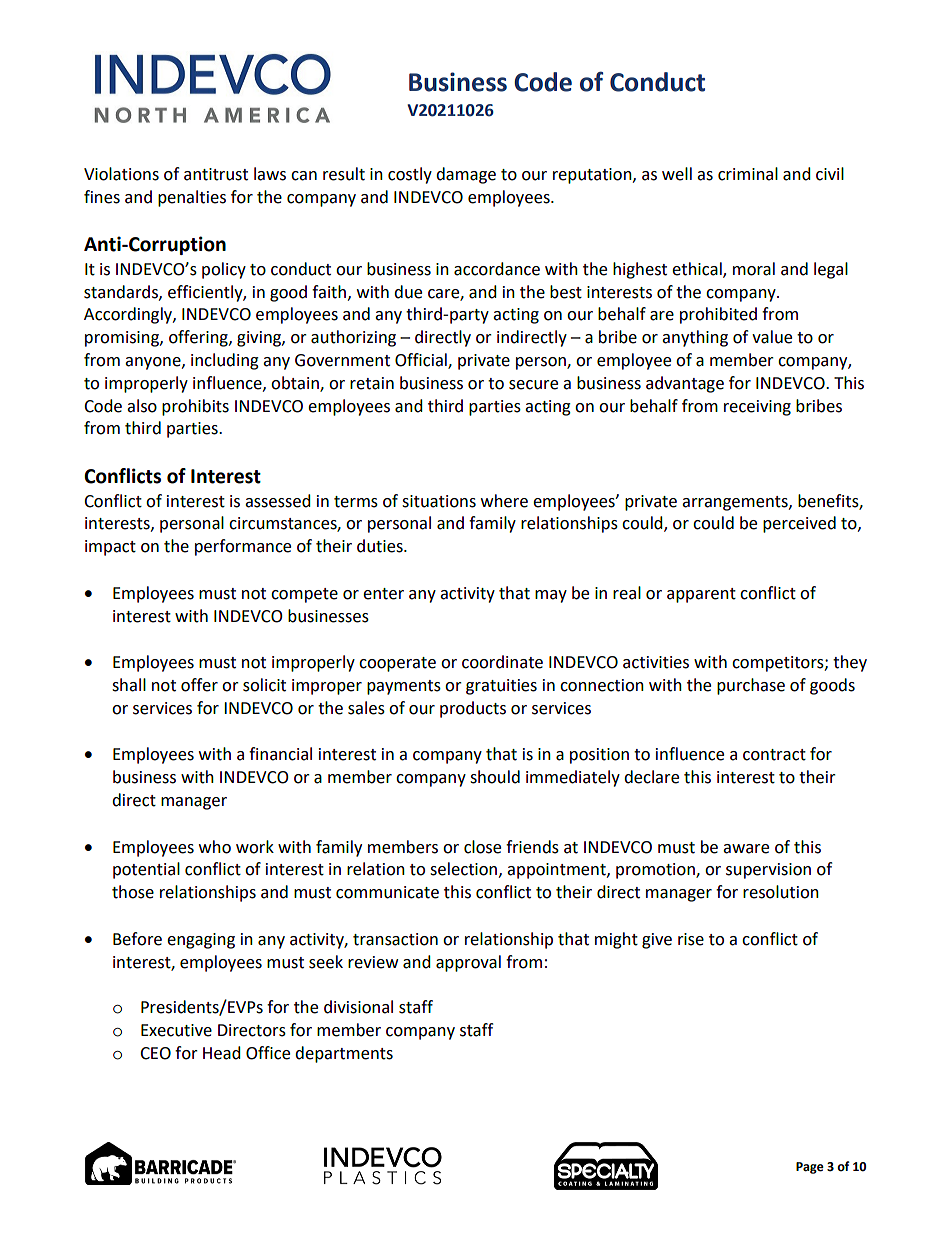  What do you see at coordinates (466, 175) in the screenshot?
I see `damage` at bounding box center [466, 175].
